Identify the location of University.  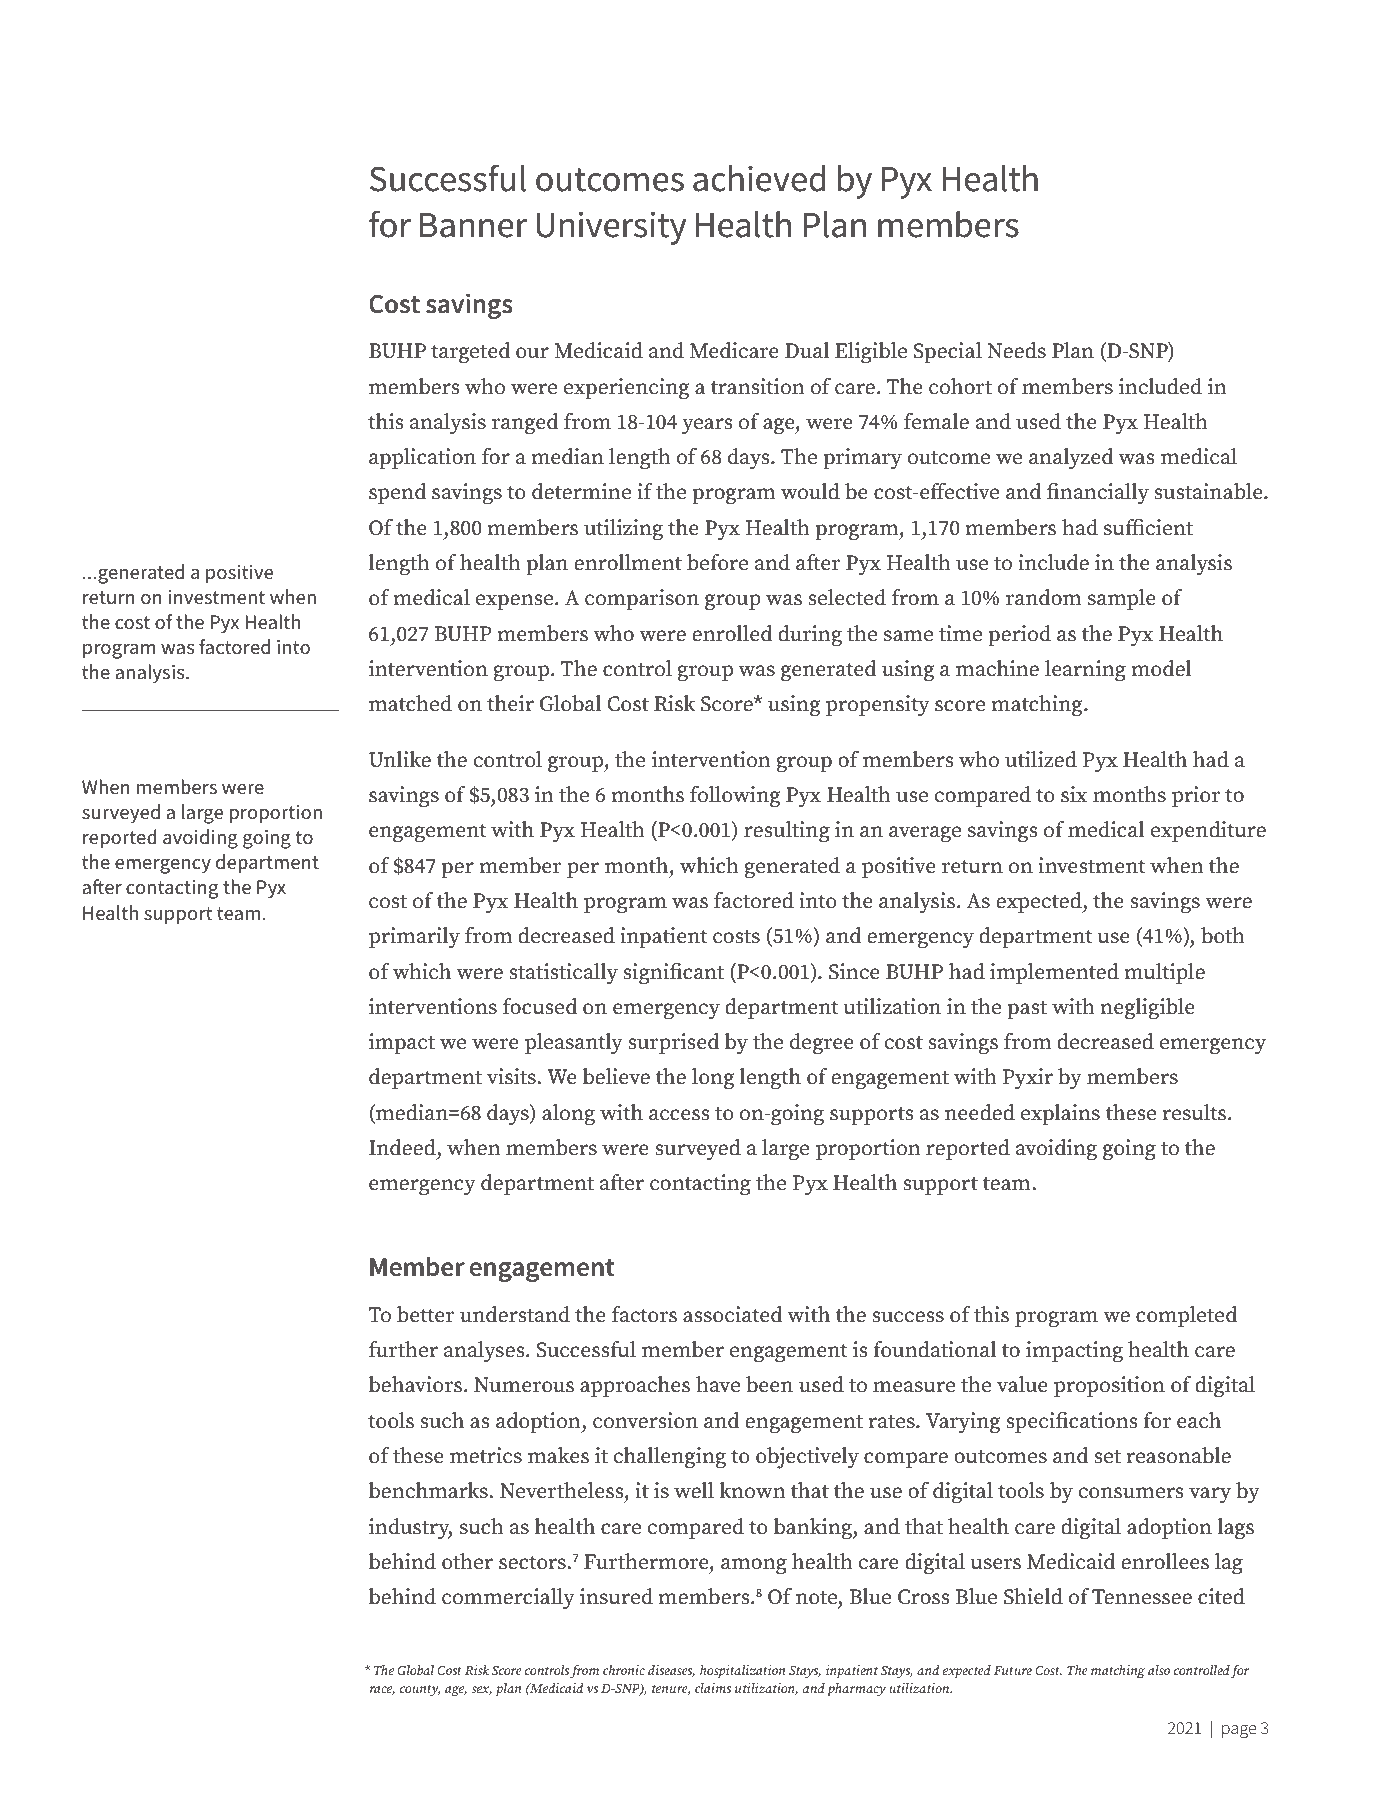
(611, 228).
